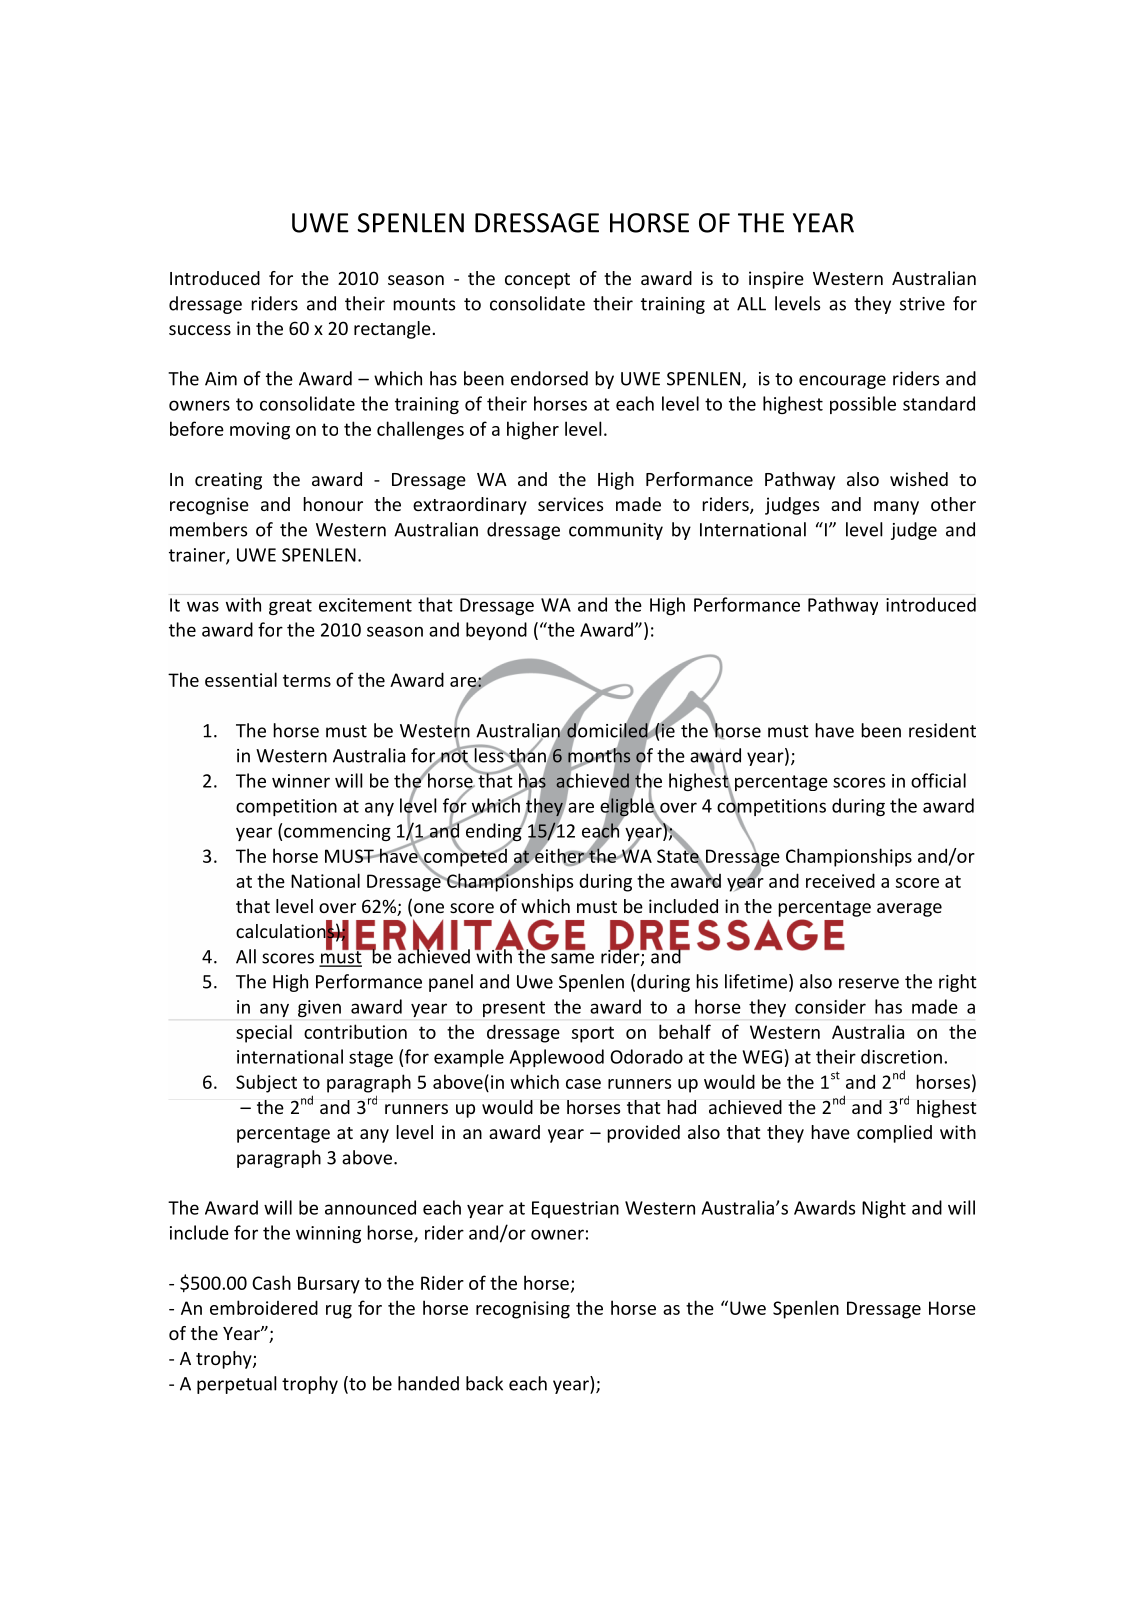 Image resolution: width=1145 pixels, height=1620 pixels. What do you see at coordinates (523, 1310) in the screenshot?
I see `recognising` at bounding box center [523, 1310].
